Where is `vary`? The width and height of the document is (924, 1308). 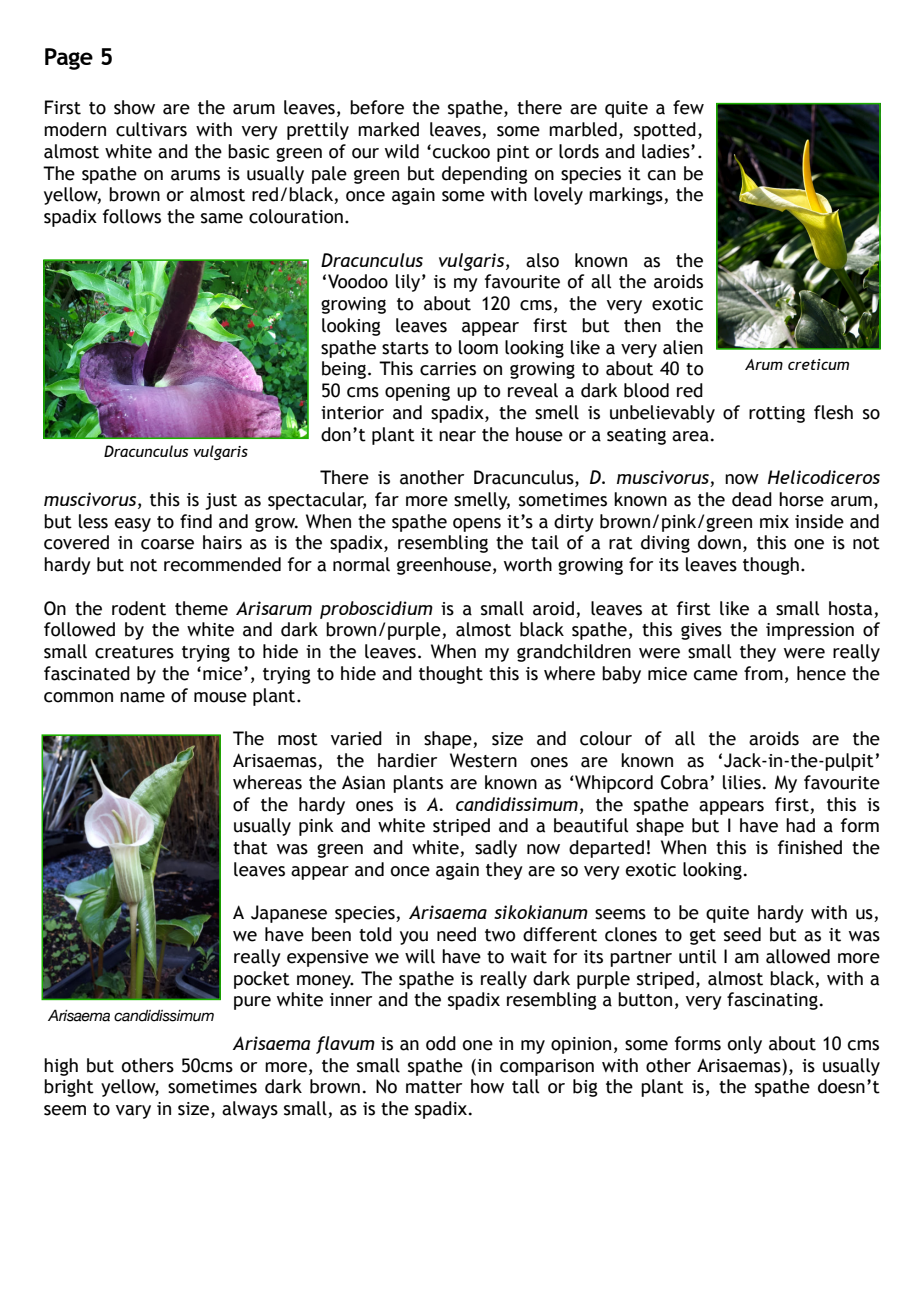 vary is located at coordinates (133, 1112).
